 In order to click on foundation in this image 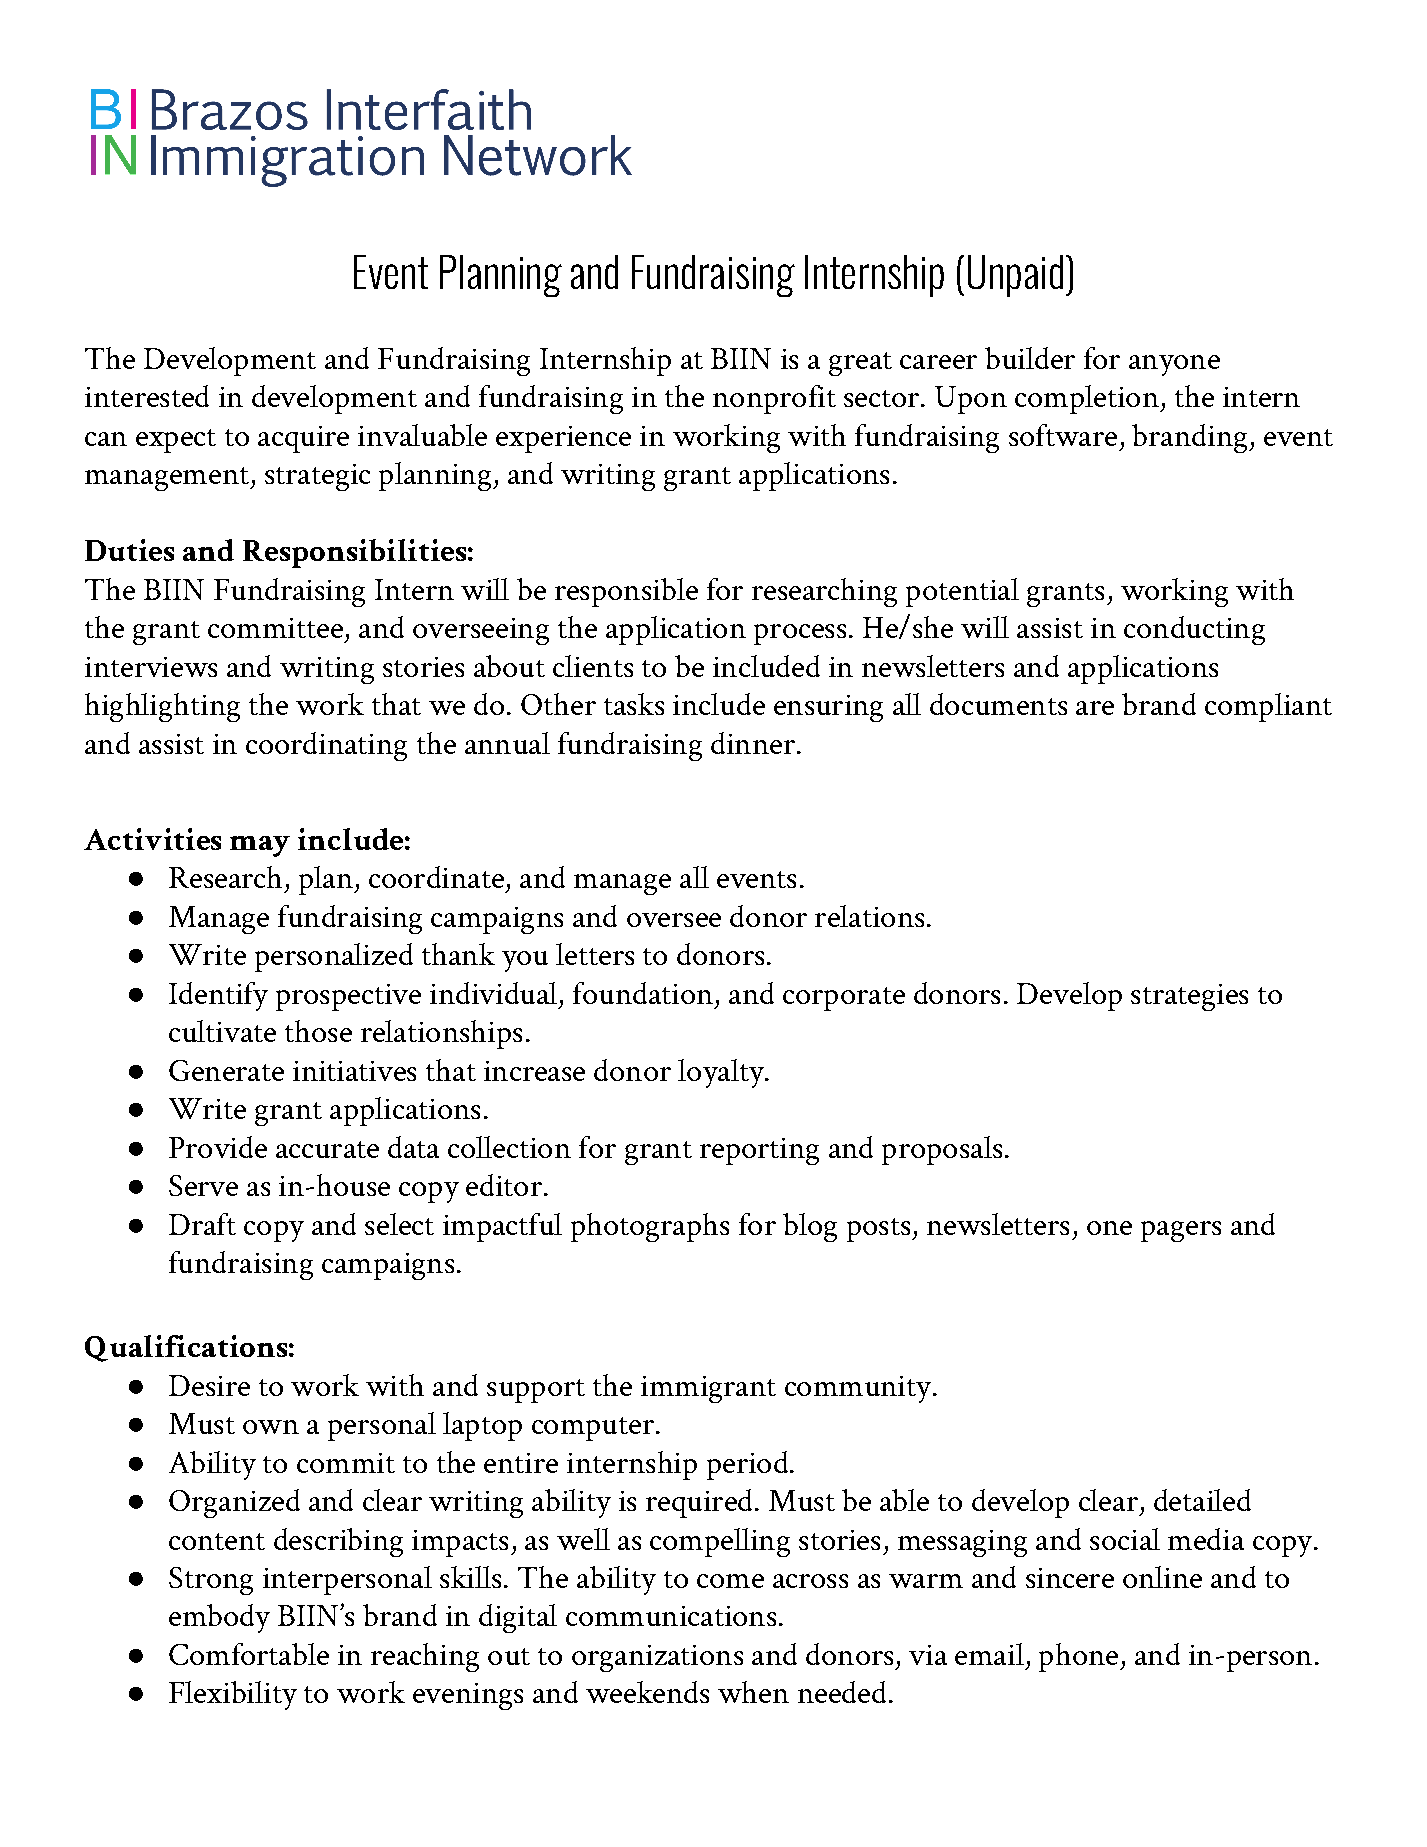, I will do `click(643, 993)`.
